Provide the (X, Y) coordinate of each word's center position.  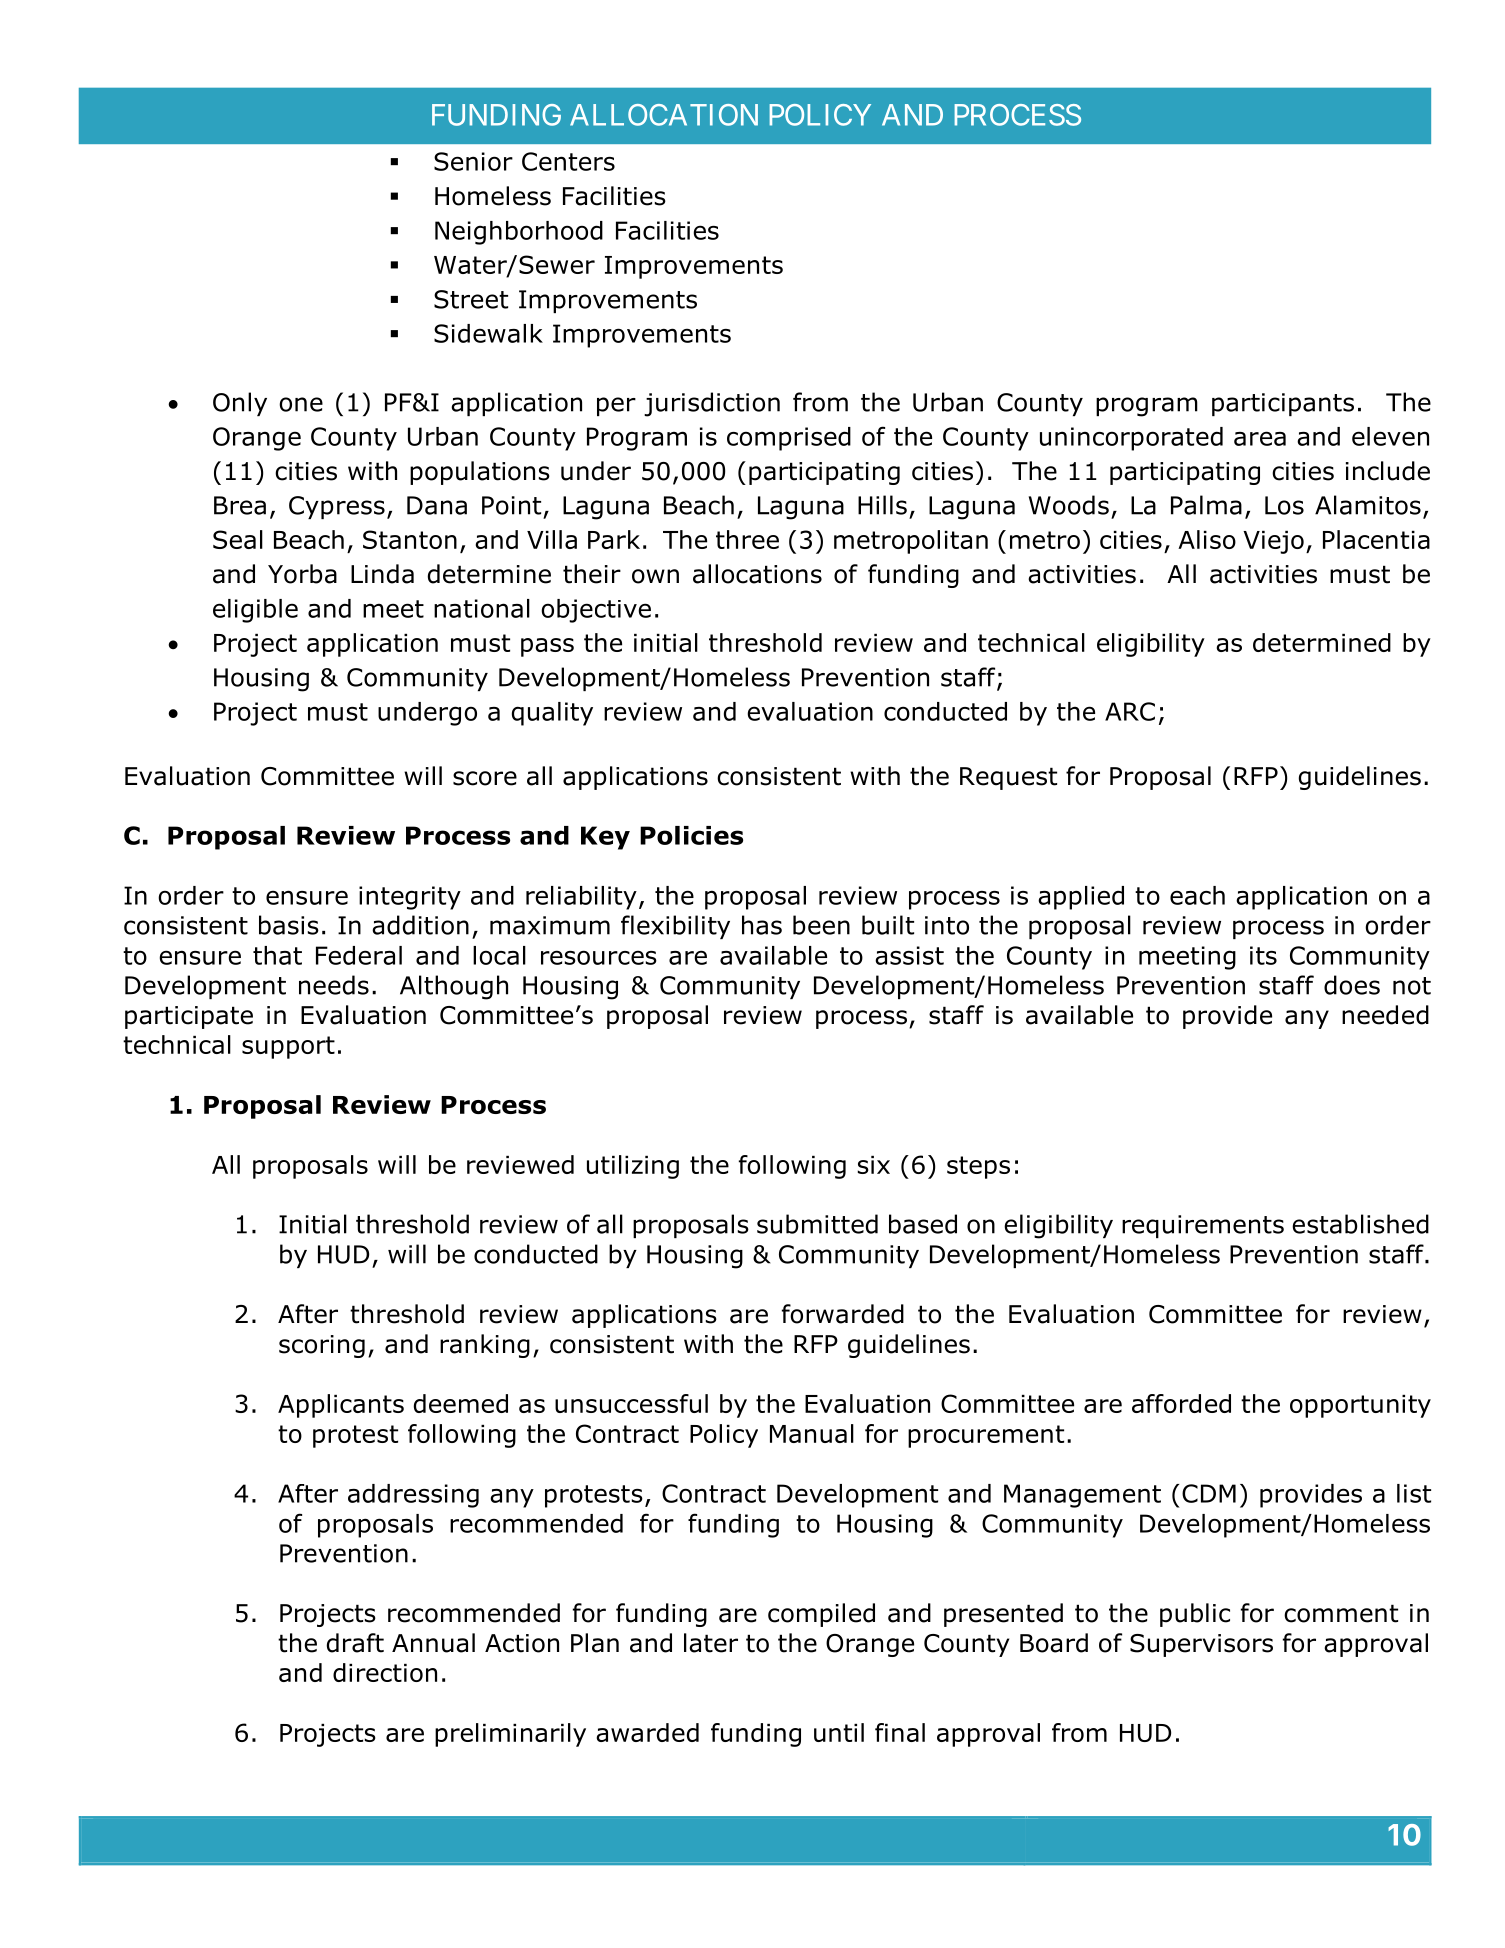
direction (385, 1672)
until (839, 1732)
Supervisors (1201, 1645)
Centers (568, 161)
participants (1283, 404)
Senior (473, 161)
